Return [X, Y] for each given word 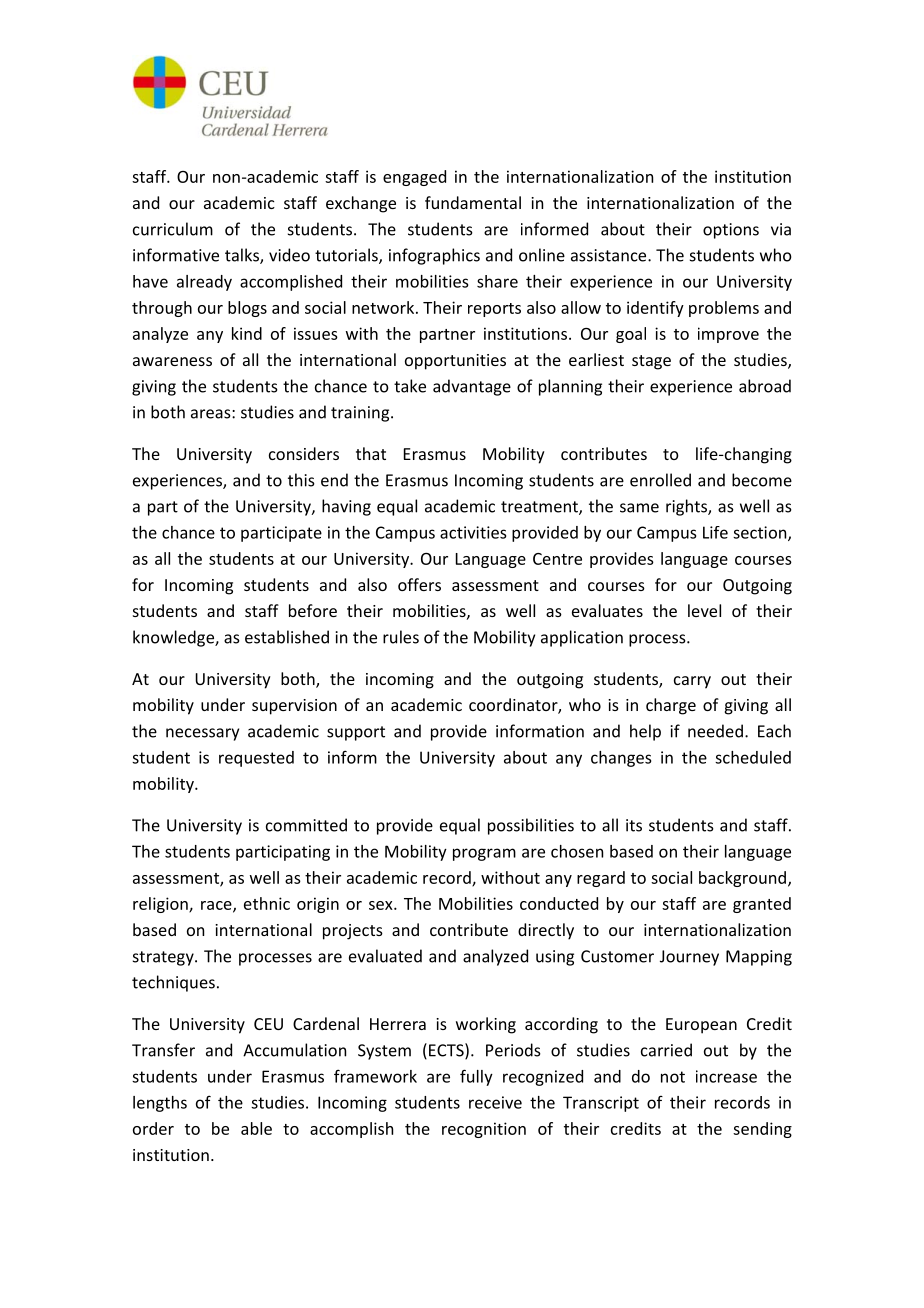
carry [692, 682]
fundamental [473, 202]
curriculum [173, 229]
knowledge [174, 638]
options [731, 231]
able [256, 1128]
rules [401, 637]
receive [495, 1102]
